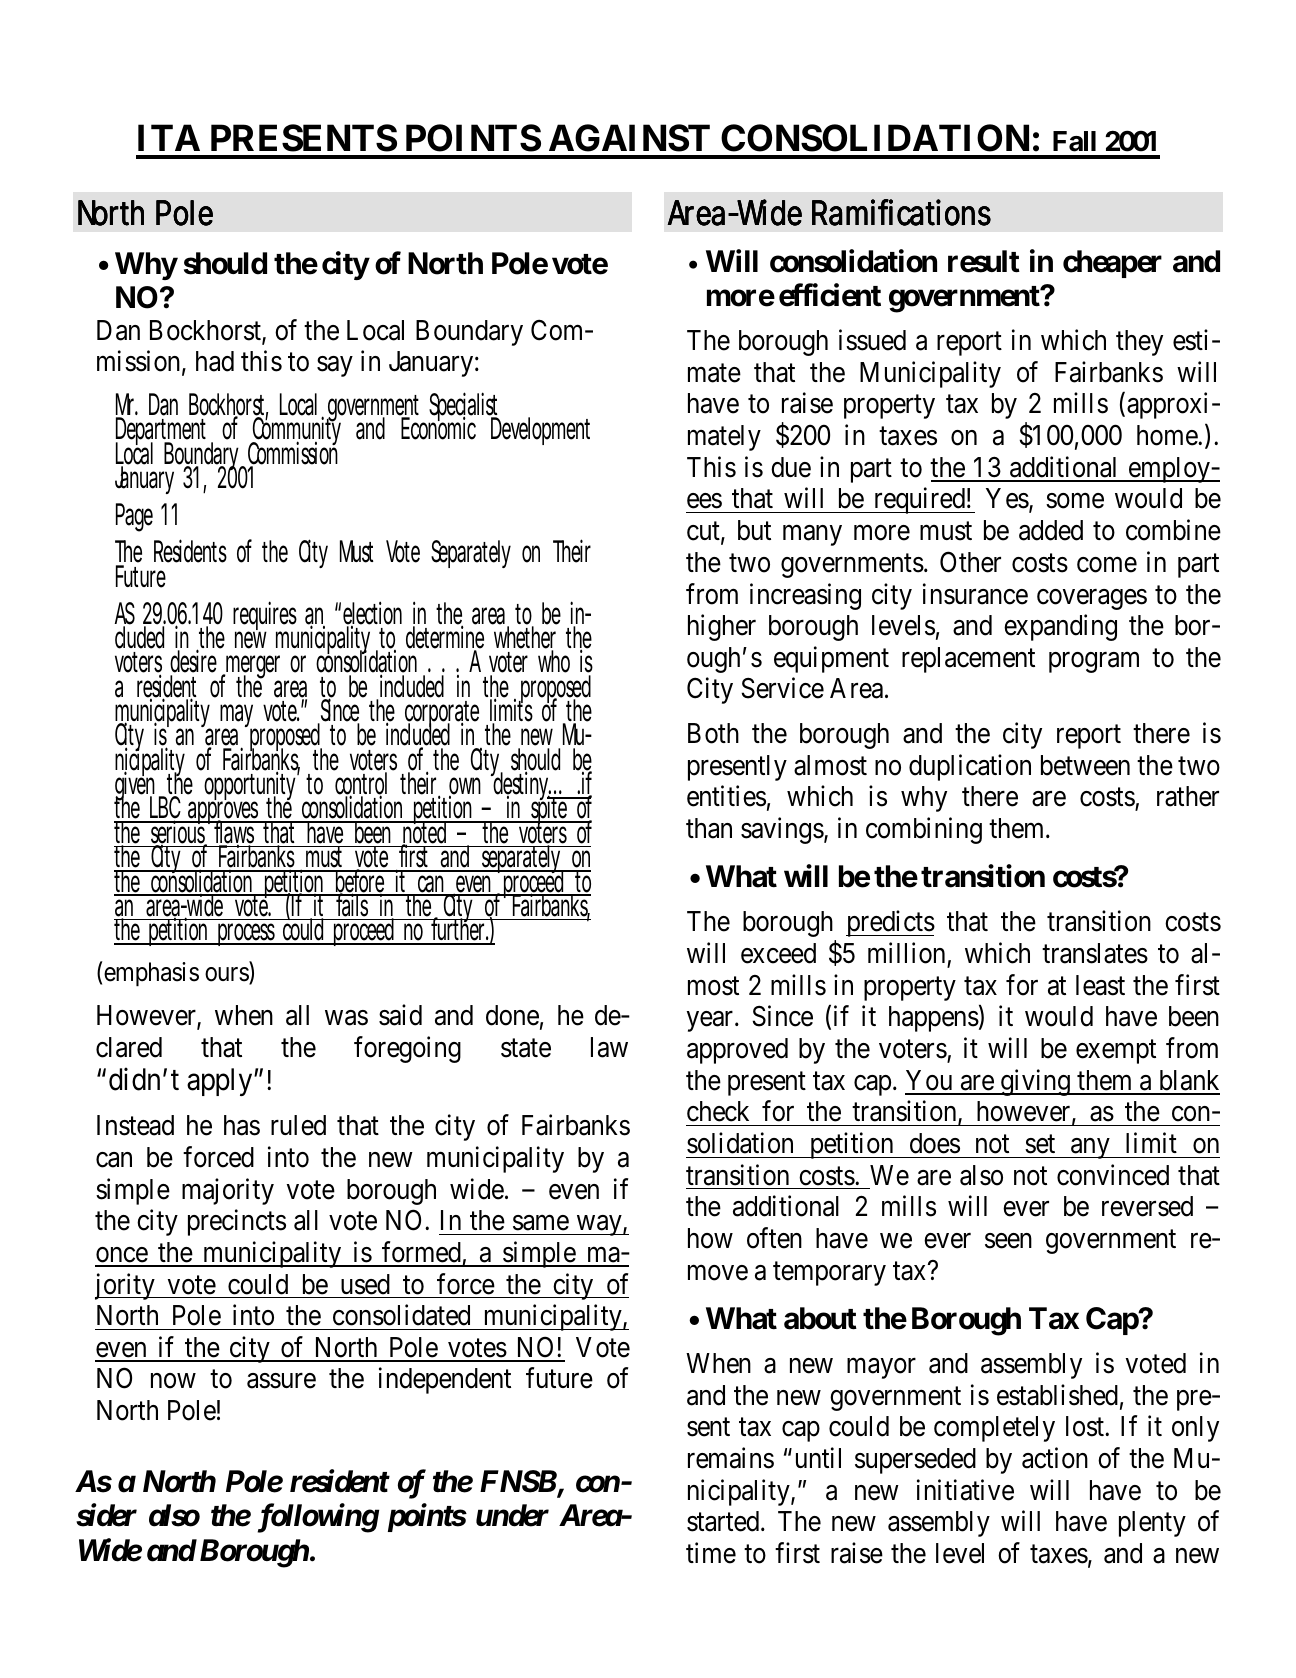 The height and width of the page is (1678, 1296). What do you see at coordinates (1074, 141) in the page?
I see `Fall` at bounding box center [1074, 141].
